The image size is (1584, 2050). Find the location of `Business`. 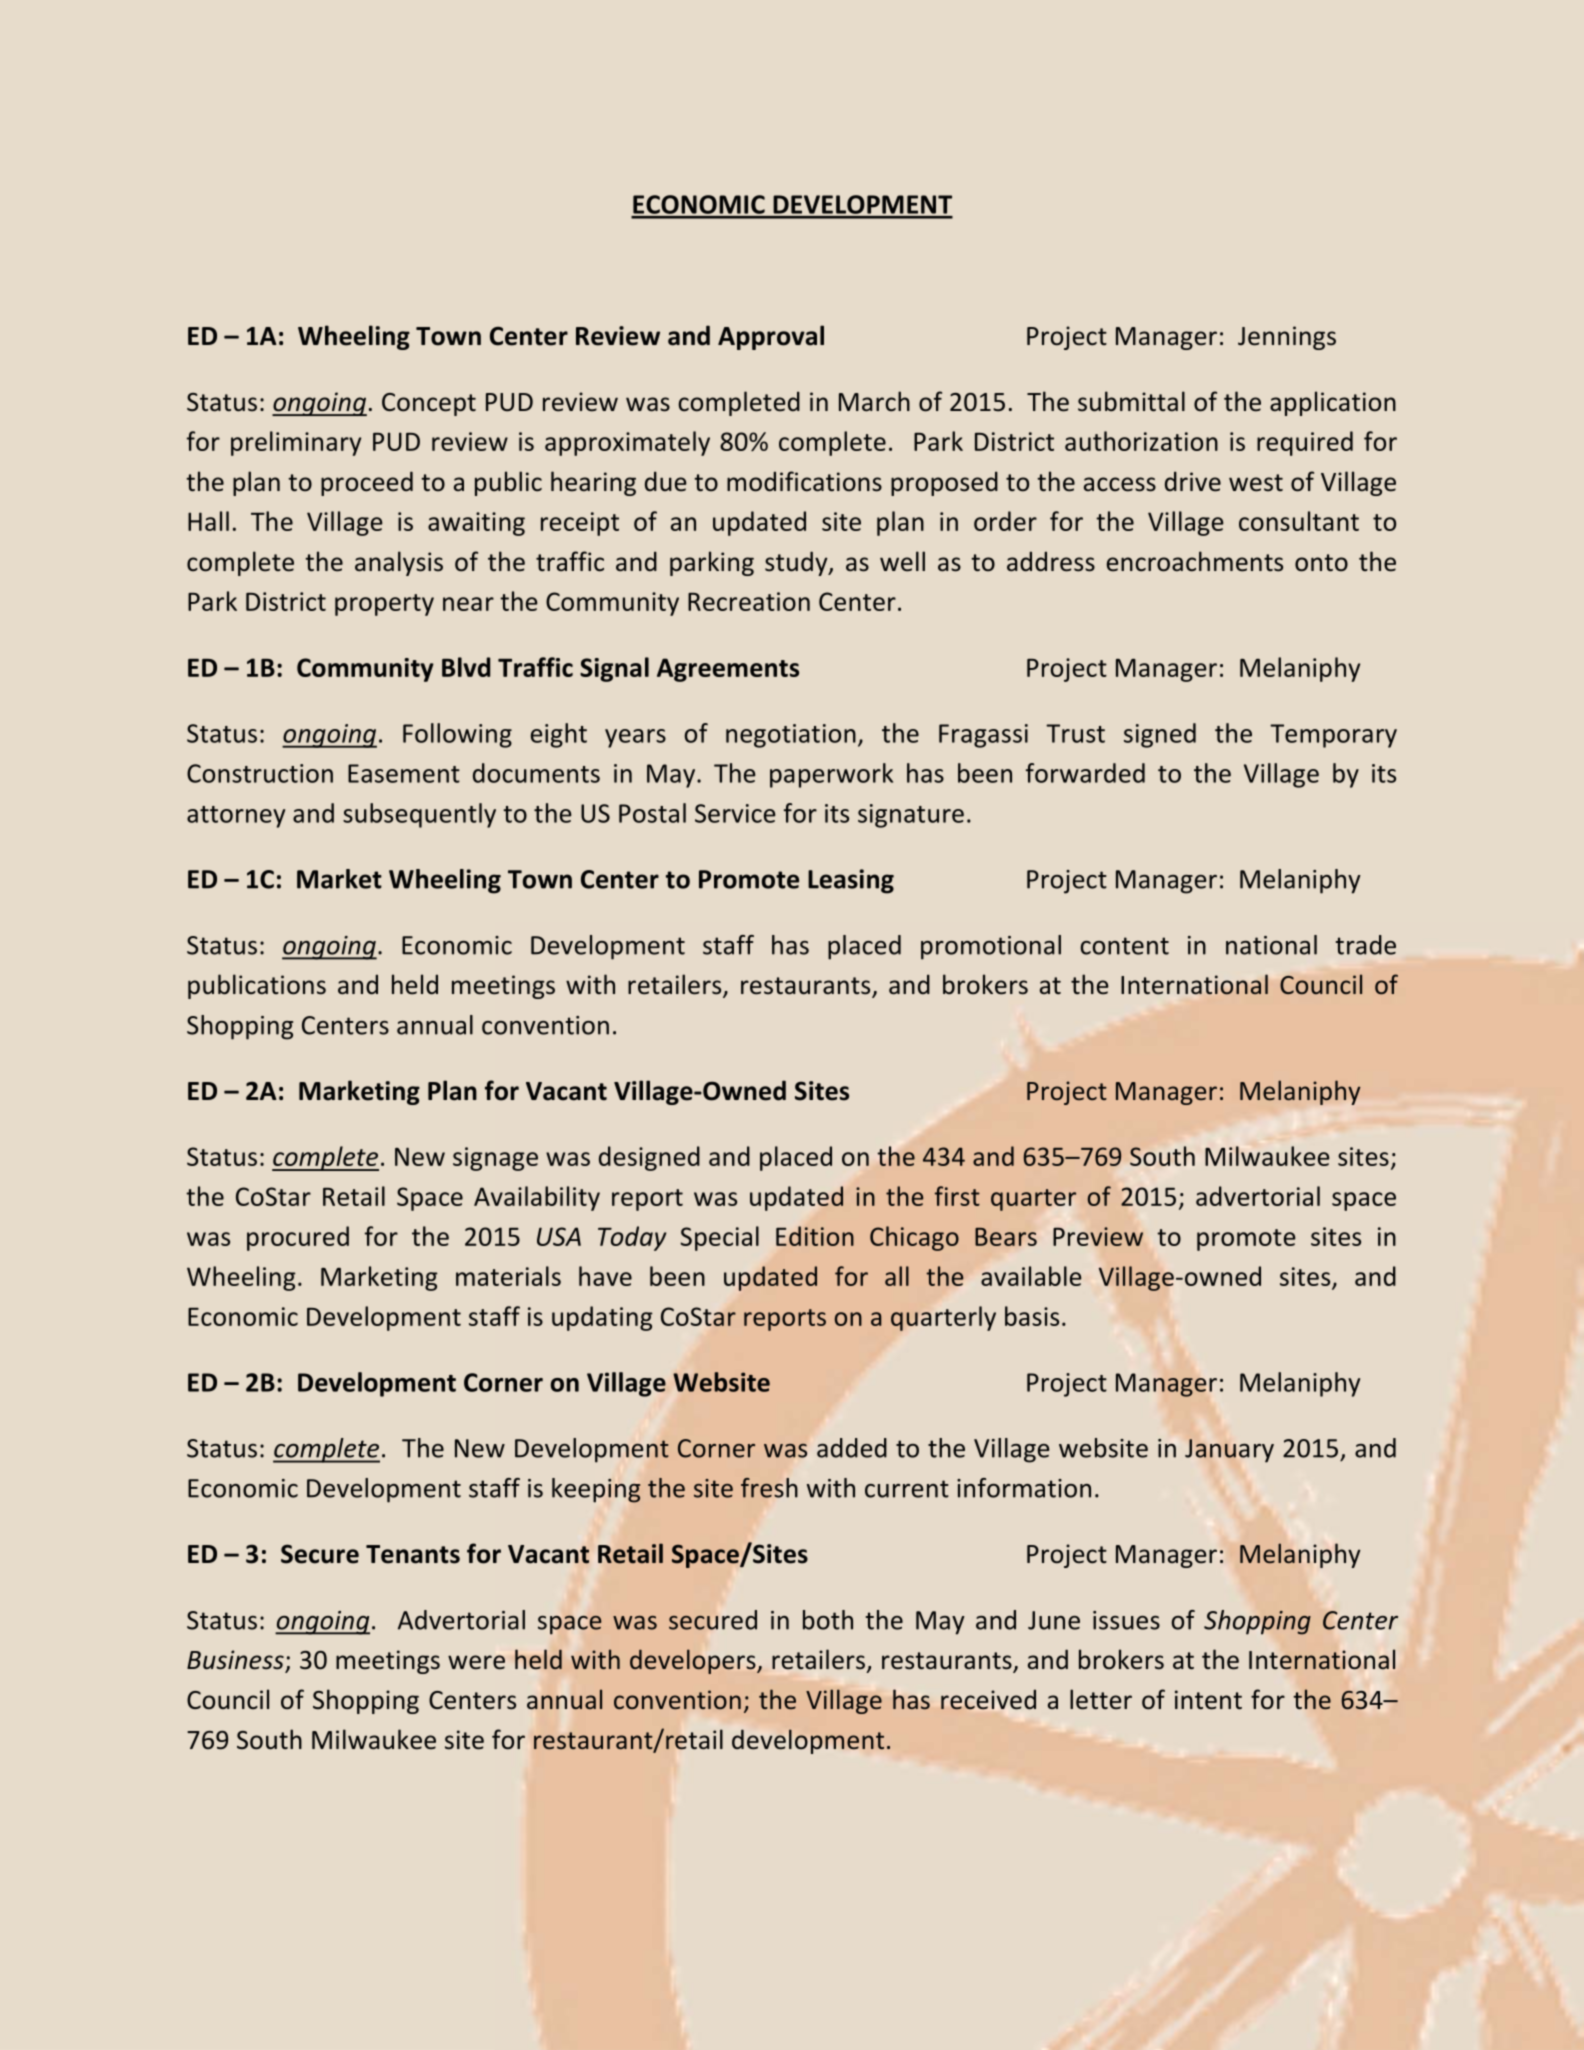

Business is located at coordinates (235, 1660).
